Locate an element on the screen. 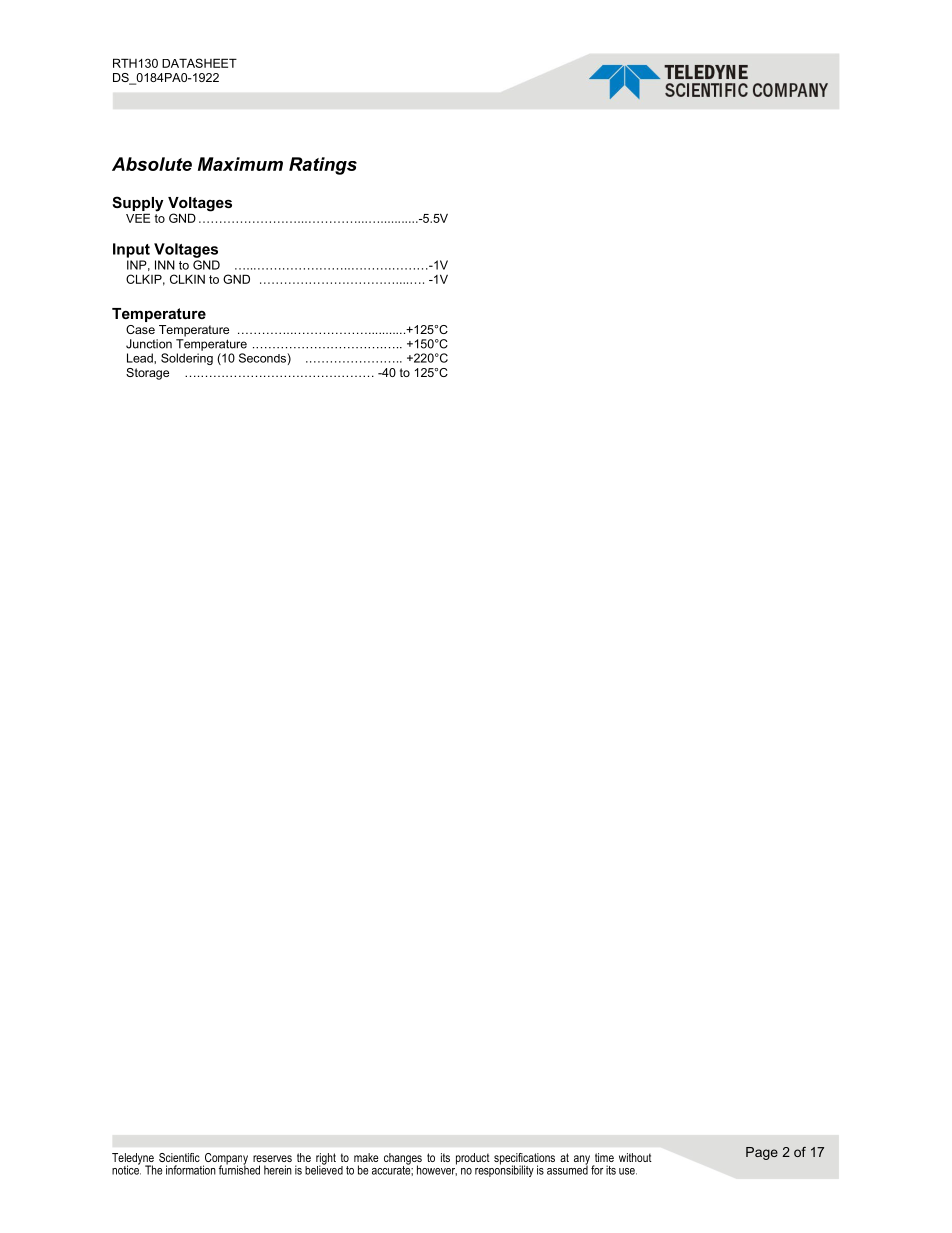 Image resolution: width=952 pixels, height=1233 pixels. Soldering is located at coordinates (187, 359).
